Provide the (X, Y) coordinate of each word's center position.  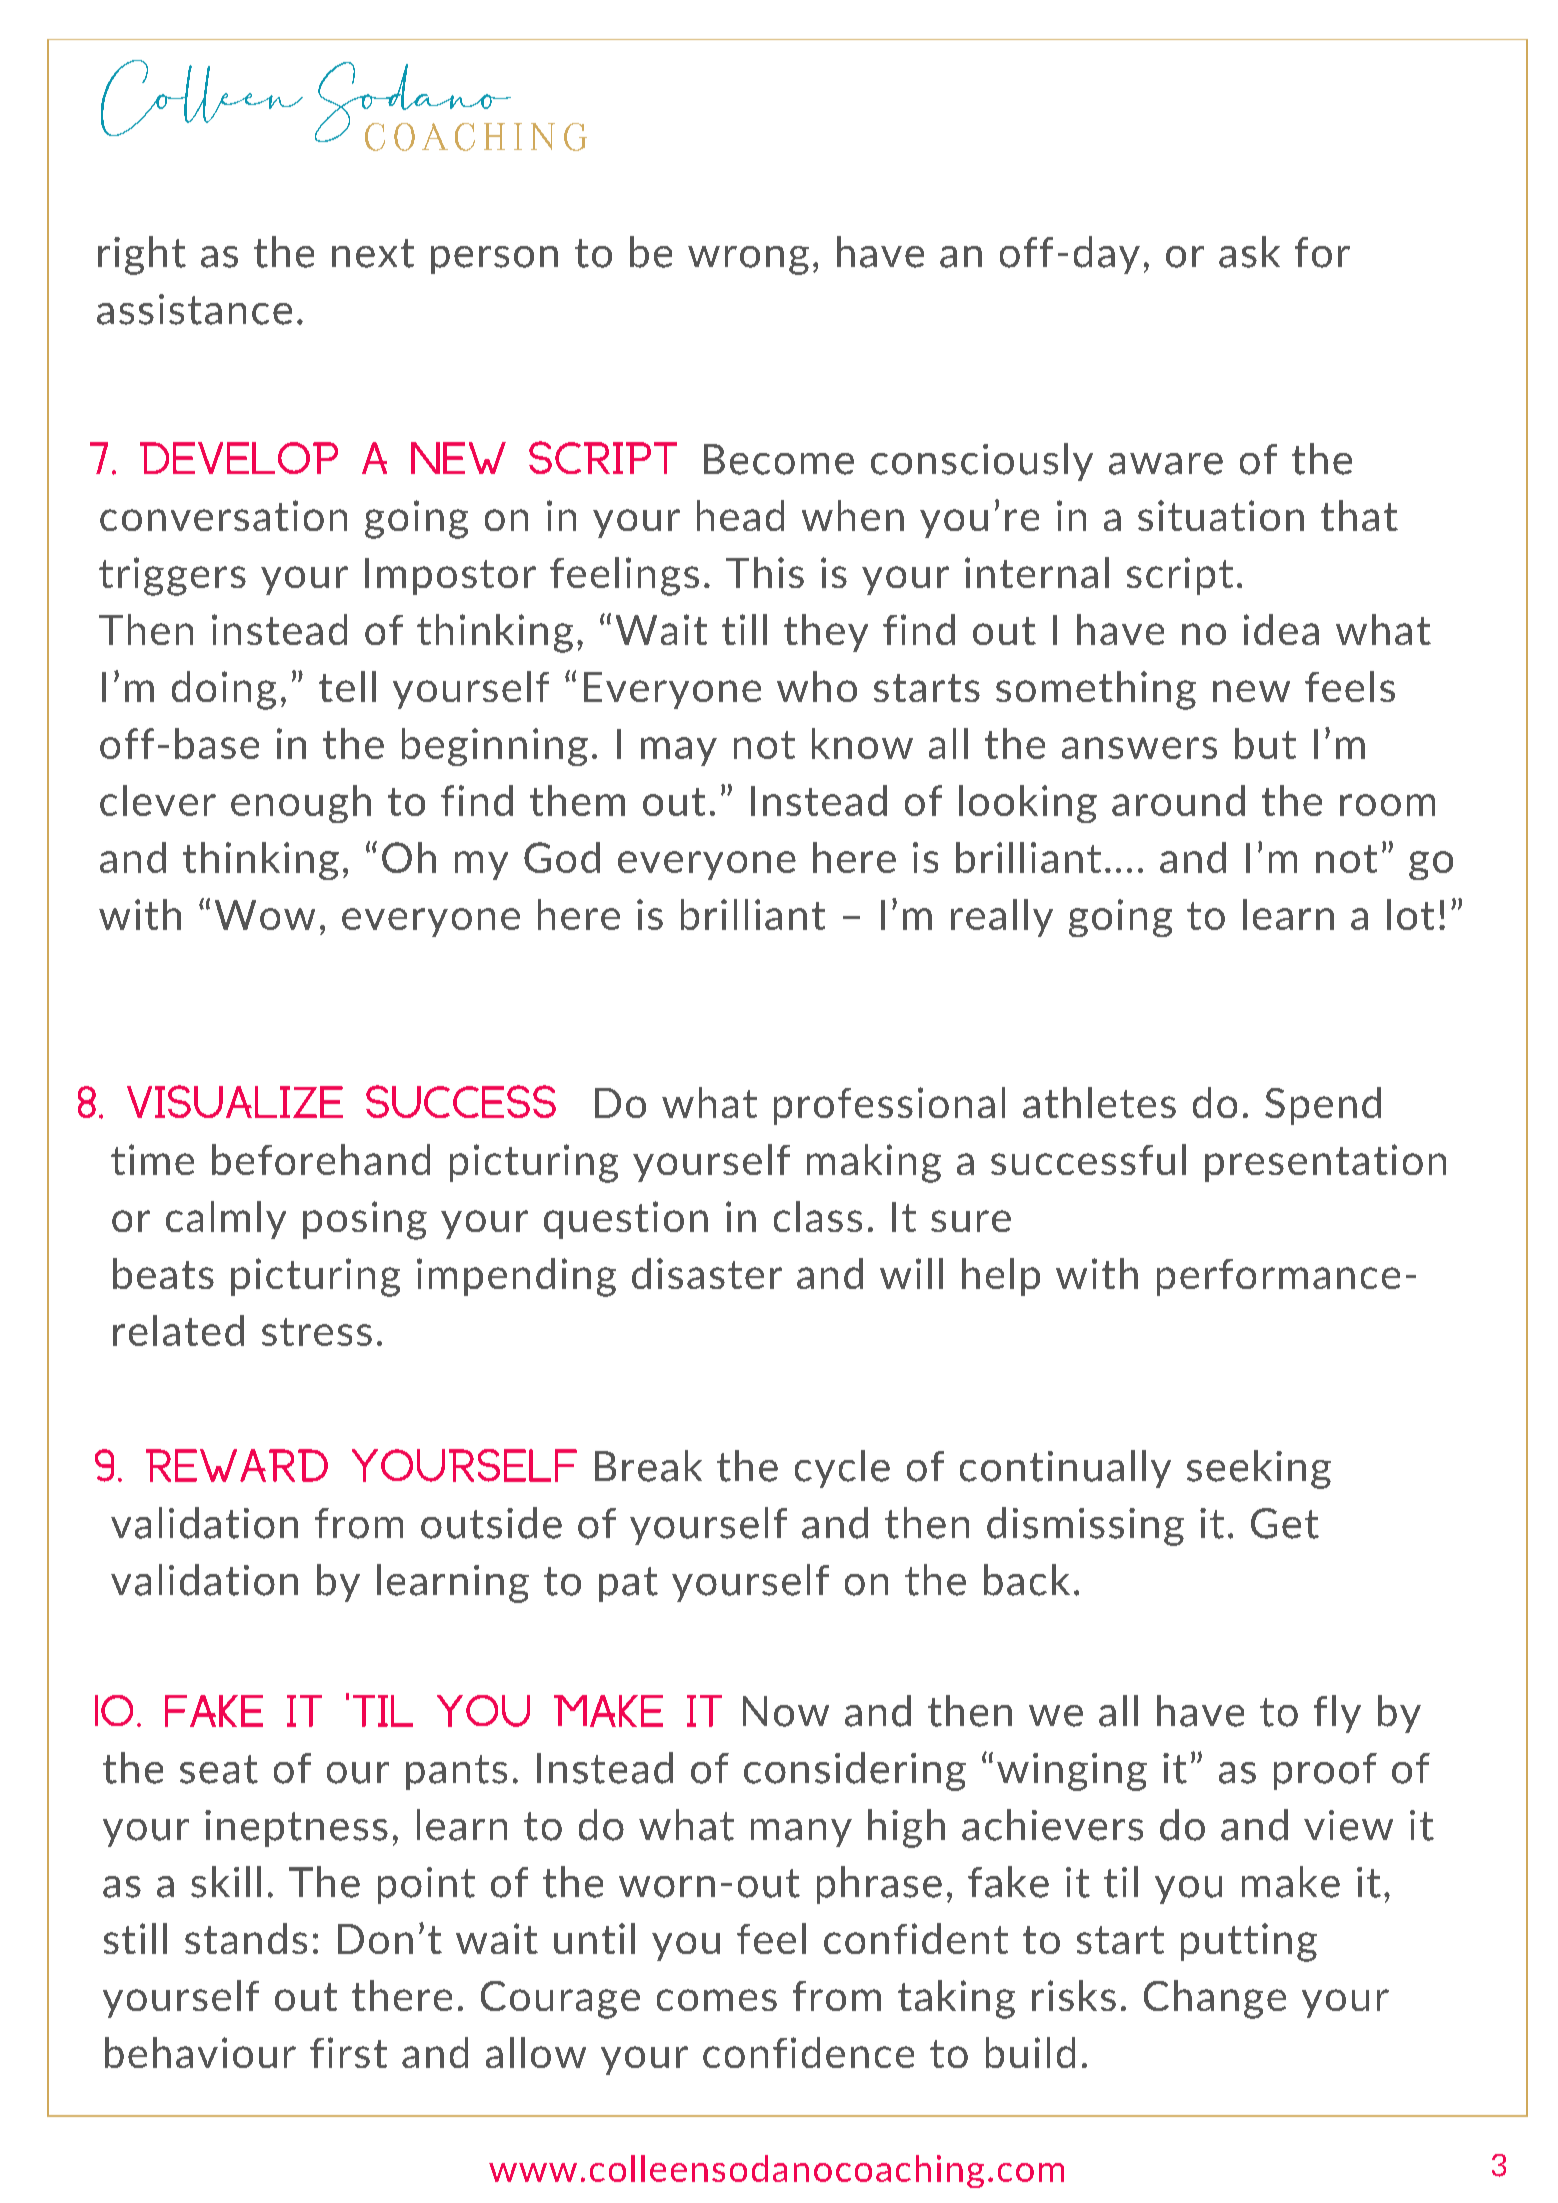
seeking (1259, 1469)
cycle (842, 1469)
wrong (748, 260)
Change (1215, 1999)
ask (1249, 252)
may (679, 751)
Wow (265, 915)
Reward (237, 1465)
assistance (194, 309)
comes (717, 2000)
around (1178, 800)
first (348, 2052)
